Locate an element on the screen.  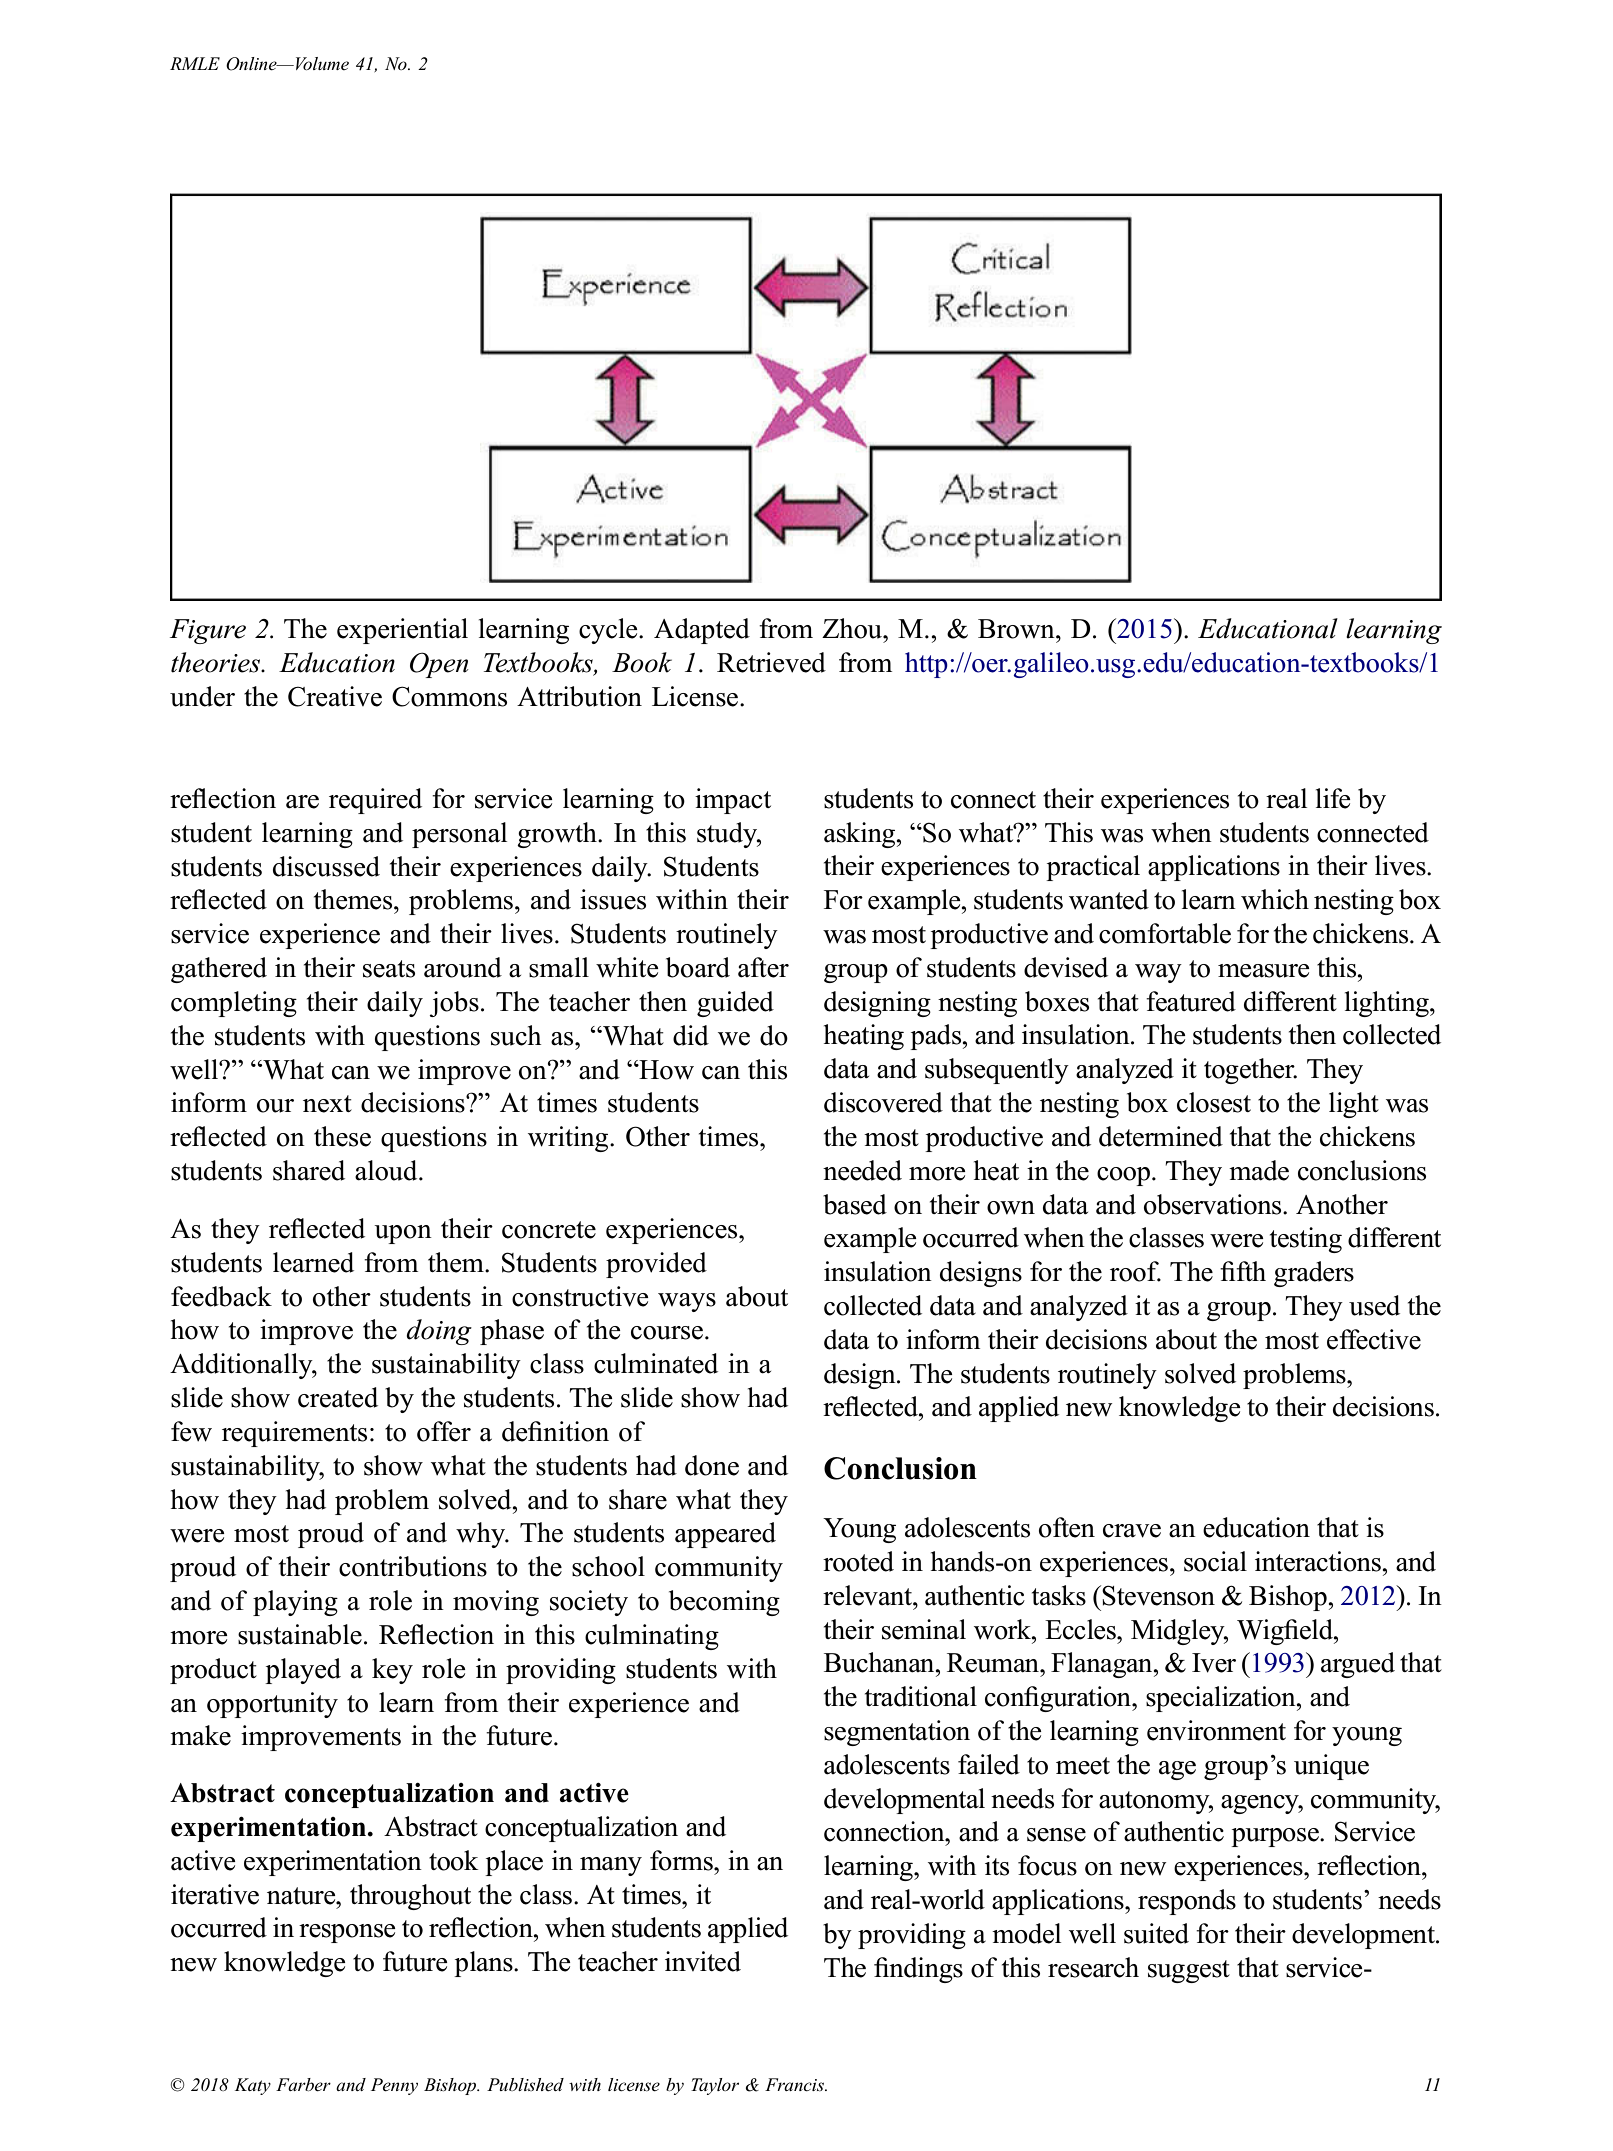
effective is located at coordinates (1374, 1339).
